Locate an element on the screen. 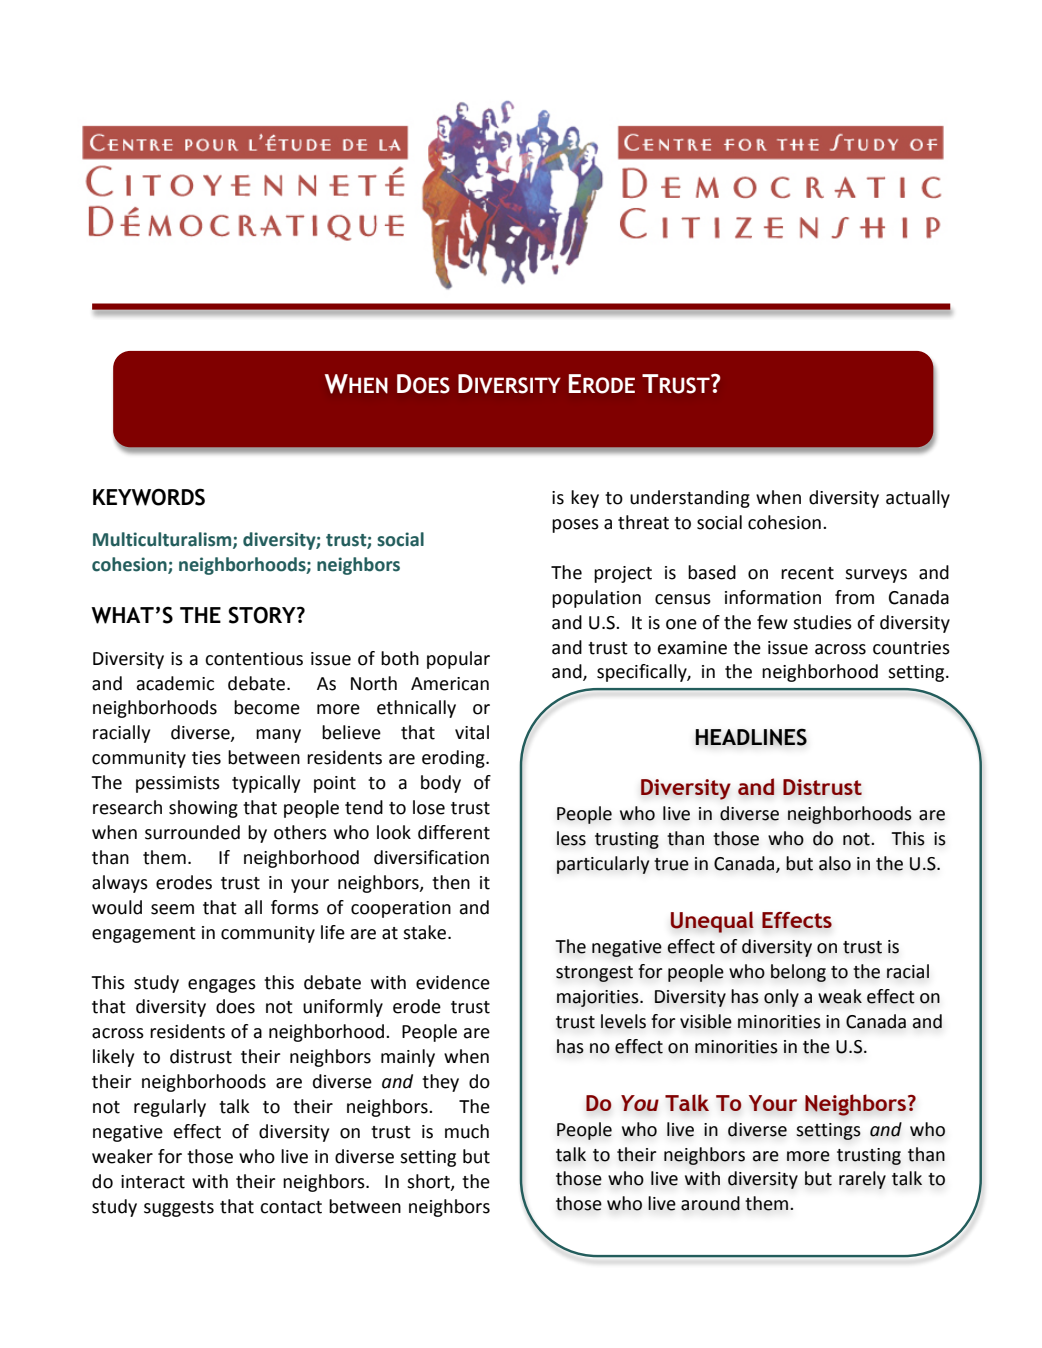 The width and height of the screenshot is (1042, 1348). Unequal is located at coordinates (712, 922).
